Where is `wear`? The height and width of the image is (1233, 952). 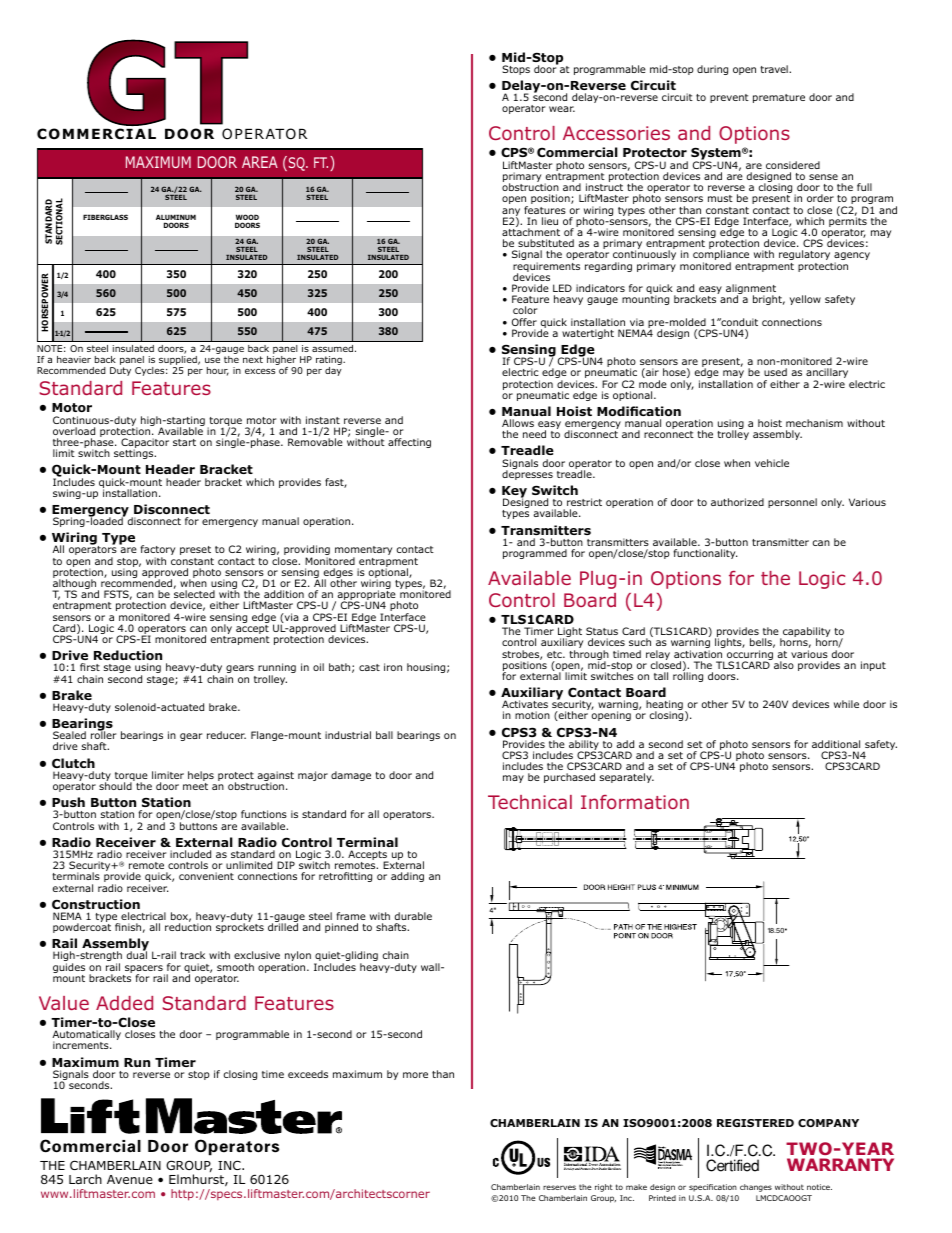 wear is located at coordinates (562, 109).
